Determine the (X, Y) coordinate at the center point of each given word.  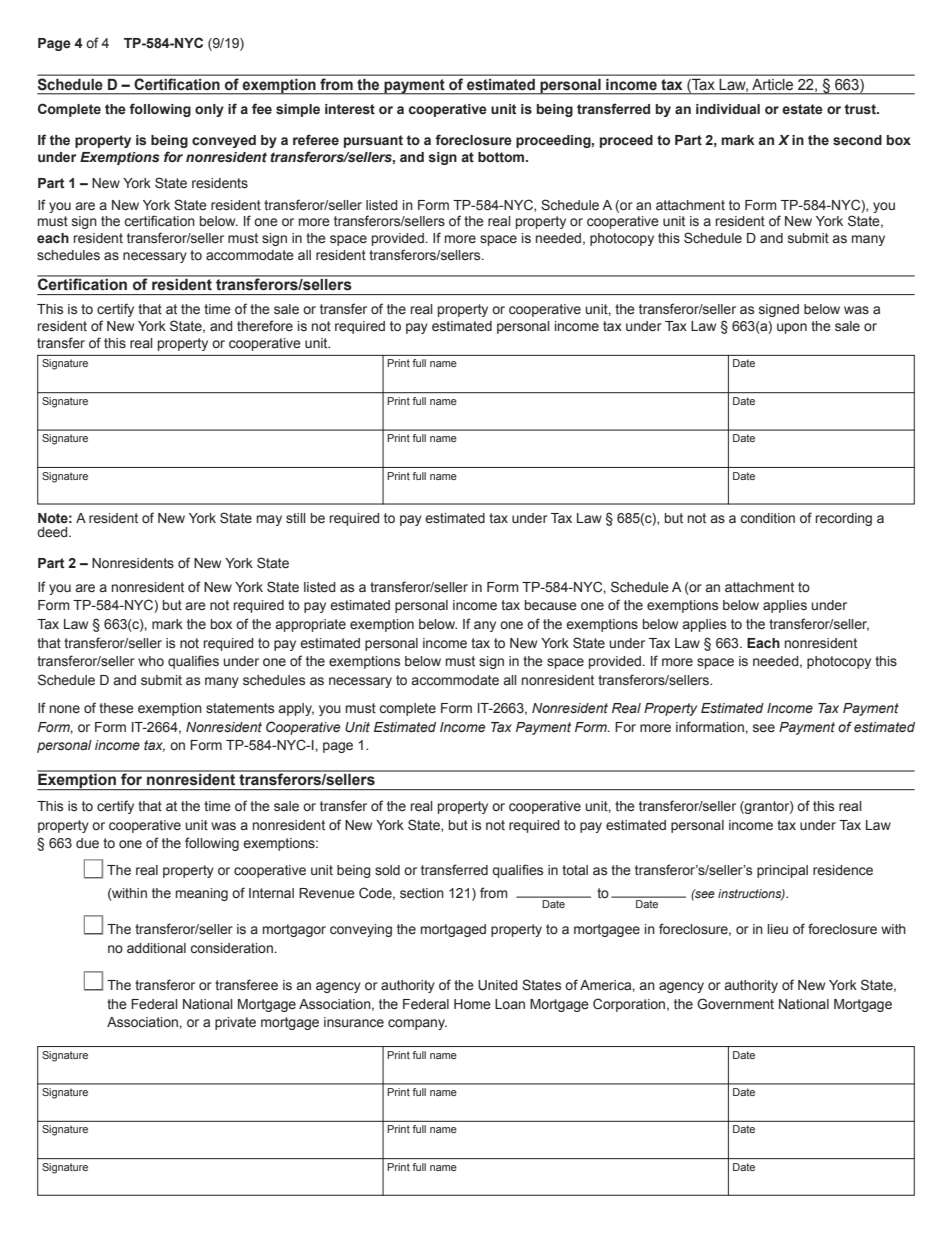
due (87, 843)
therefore (265, 326)
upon (792, 328)
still (296, 518)
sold (387, 870)
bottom (502, 157)
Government (735, 1004)
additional (156, 948)
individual (728, 109)
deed (53, 532)
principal (782, 871)
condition (767, 518)
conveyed (224, 141)
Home (472, 1004)
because (551, 605)
